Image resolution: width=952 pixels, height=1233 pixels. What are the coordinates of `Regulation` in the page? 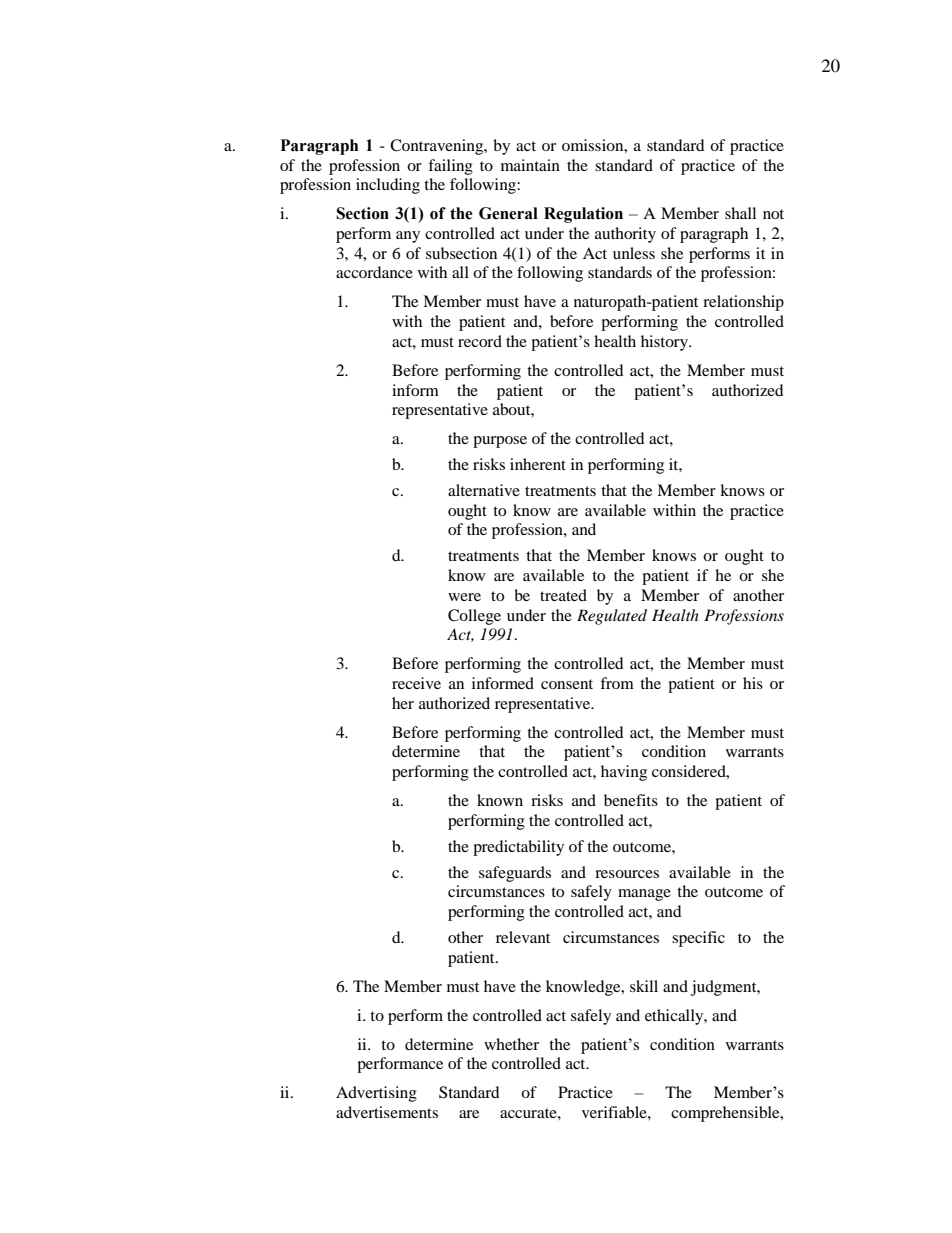 It's located at (583, 215).
